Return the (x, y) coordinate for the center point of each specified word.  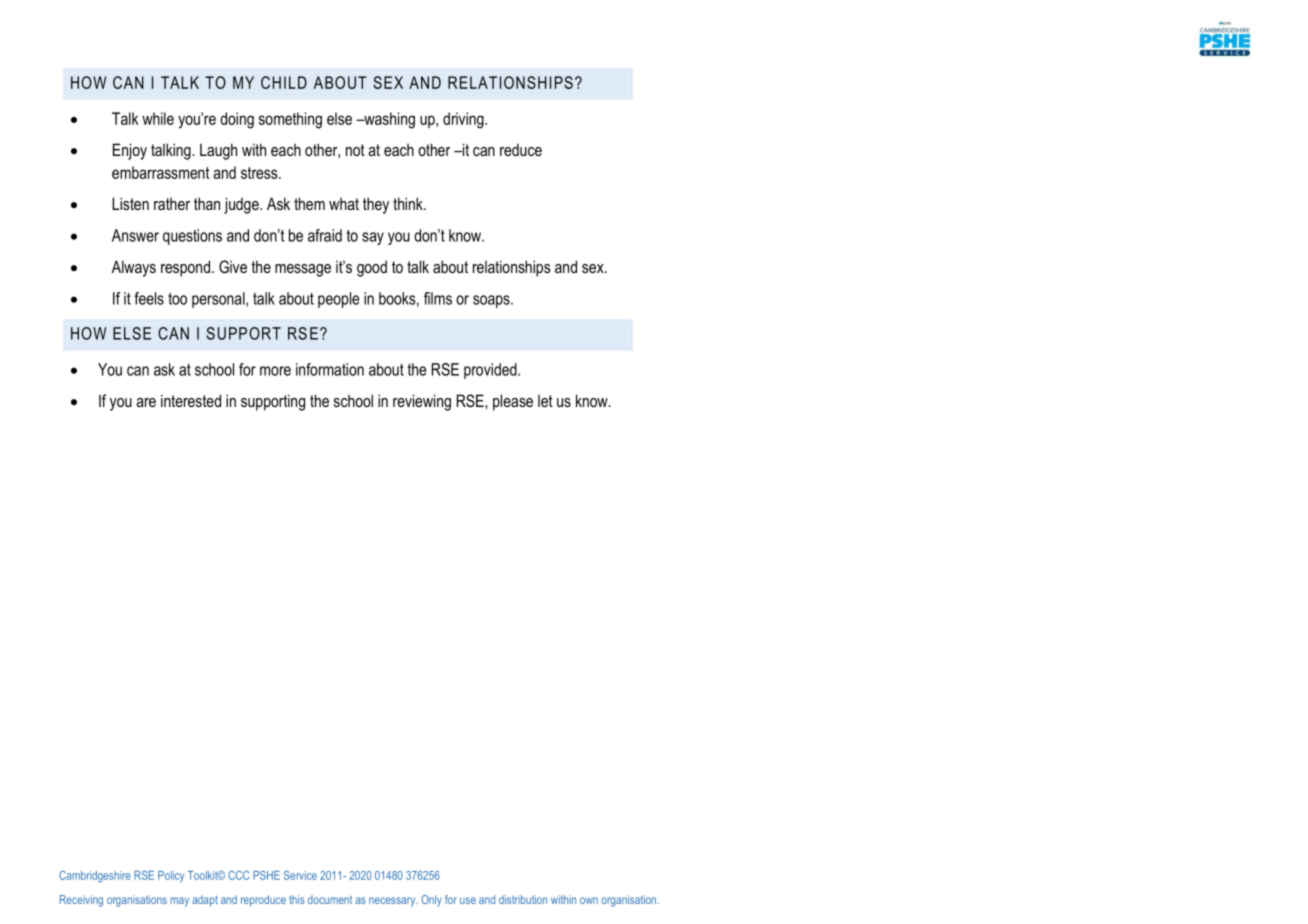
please (513, 402)
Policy (171, 876)
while (158, 118)
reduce (521, 150)
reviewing (422, 402)
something (290, 120)
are (146, 402)
